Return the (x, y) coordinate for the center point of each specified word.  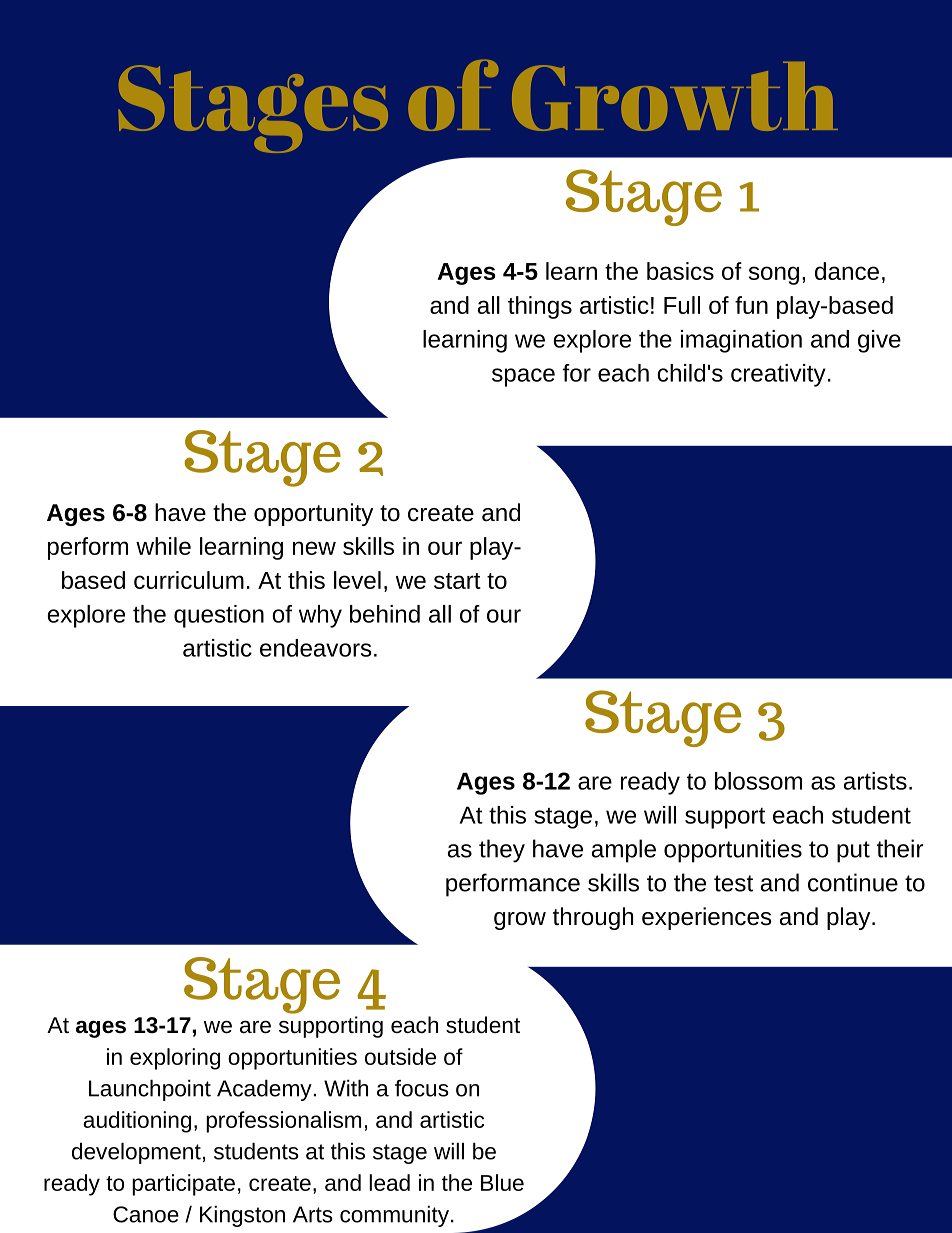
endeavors (315, 648)
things (540, 307)
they (502, 851)
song (774, 275)
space (523, 377)
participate (183, 1185)
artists (875, 781)
